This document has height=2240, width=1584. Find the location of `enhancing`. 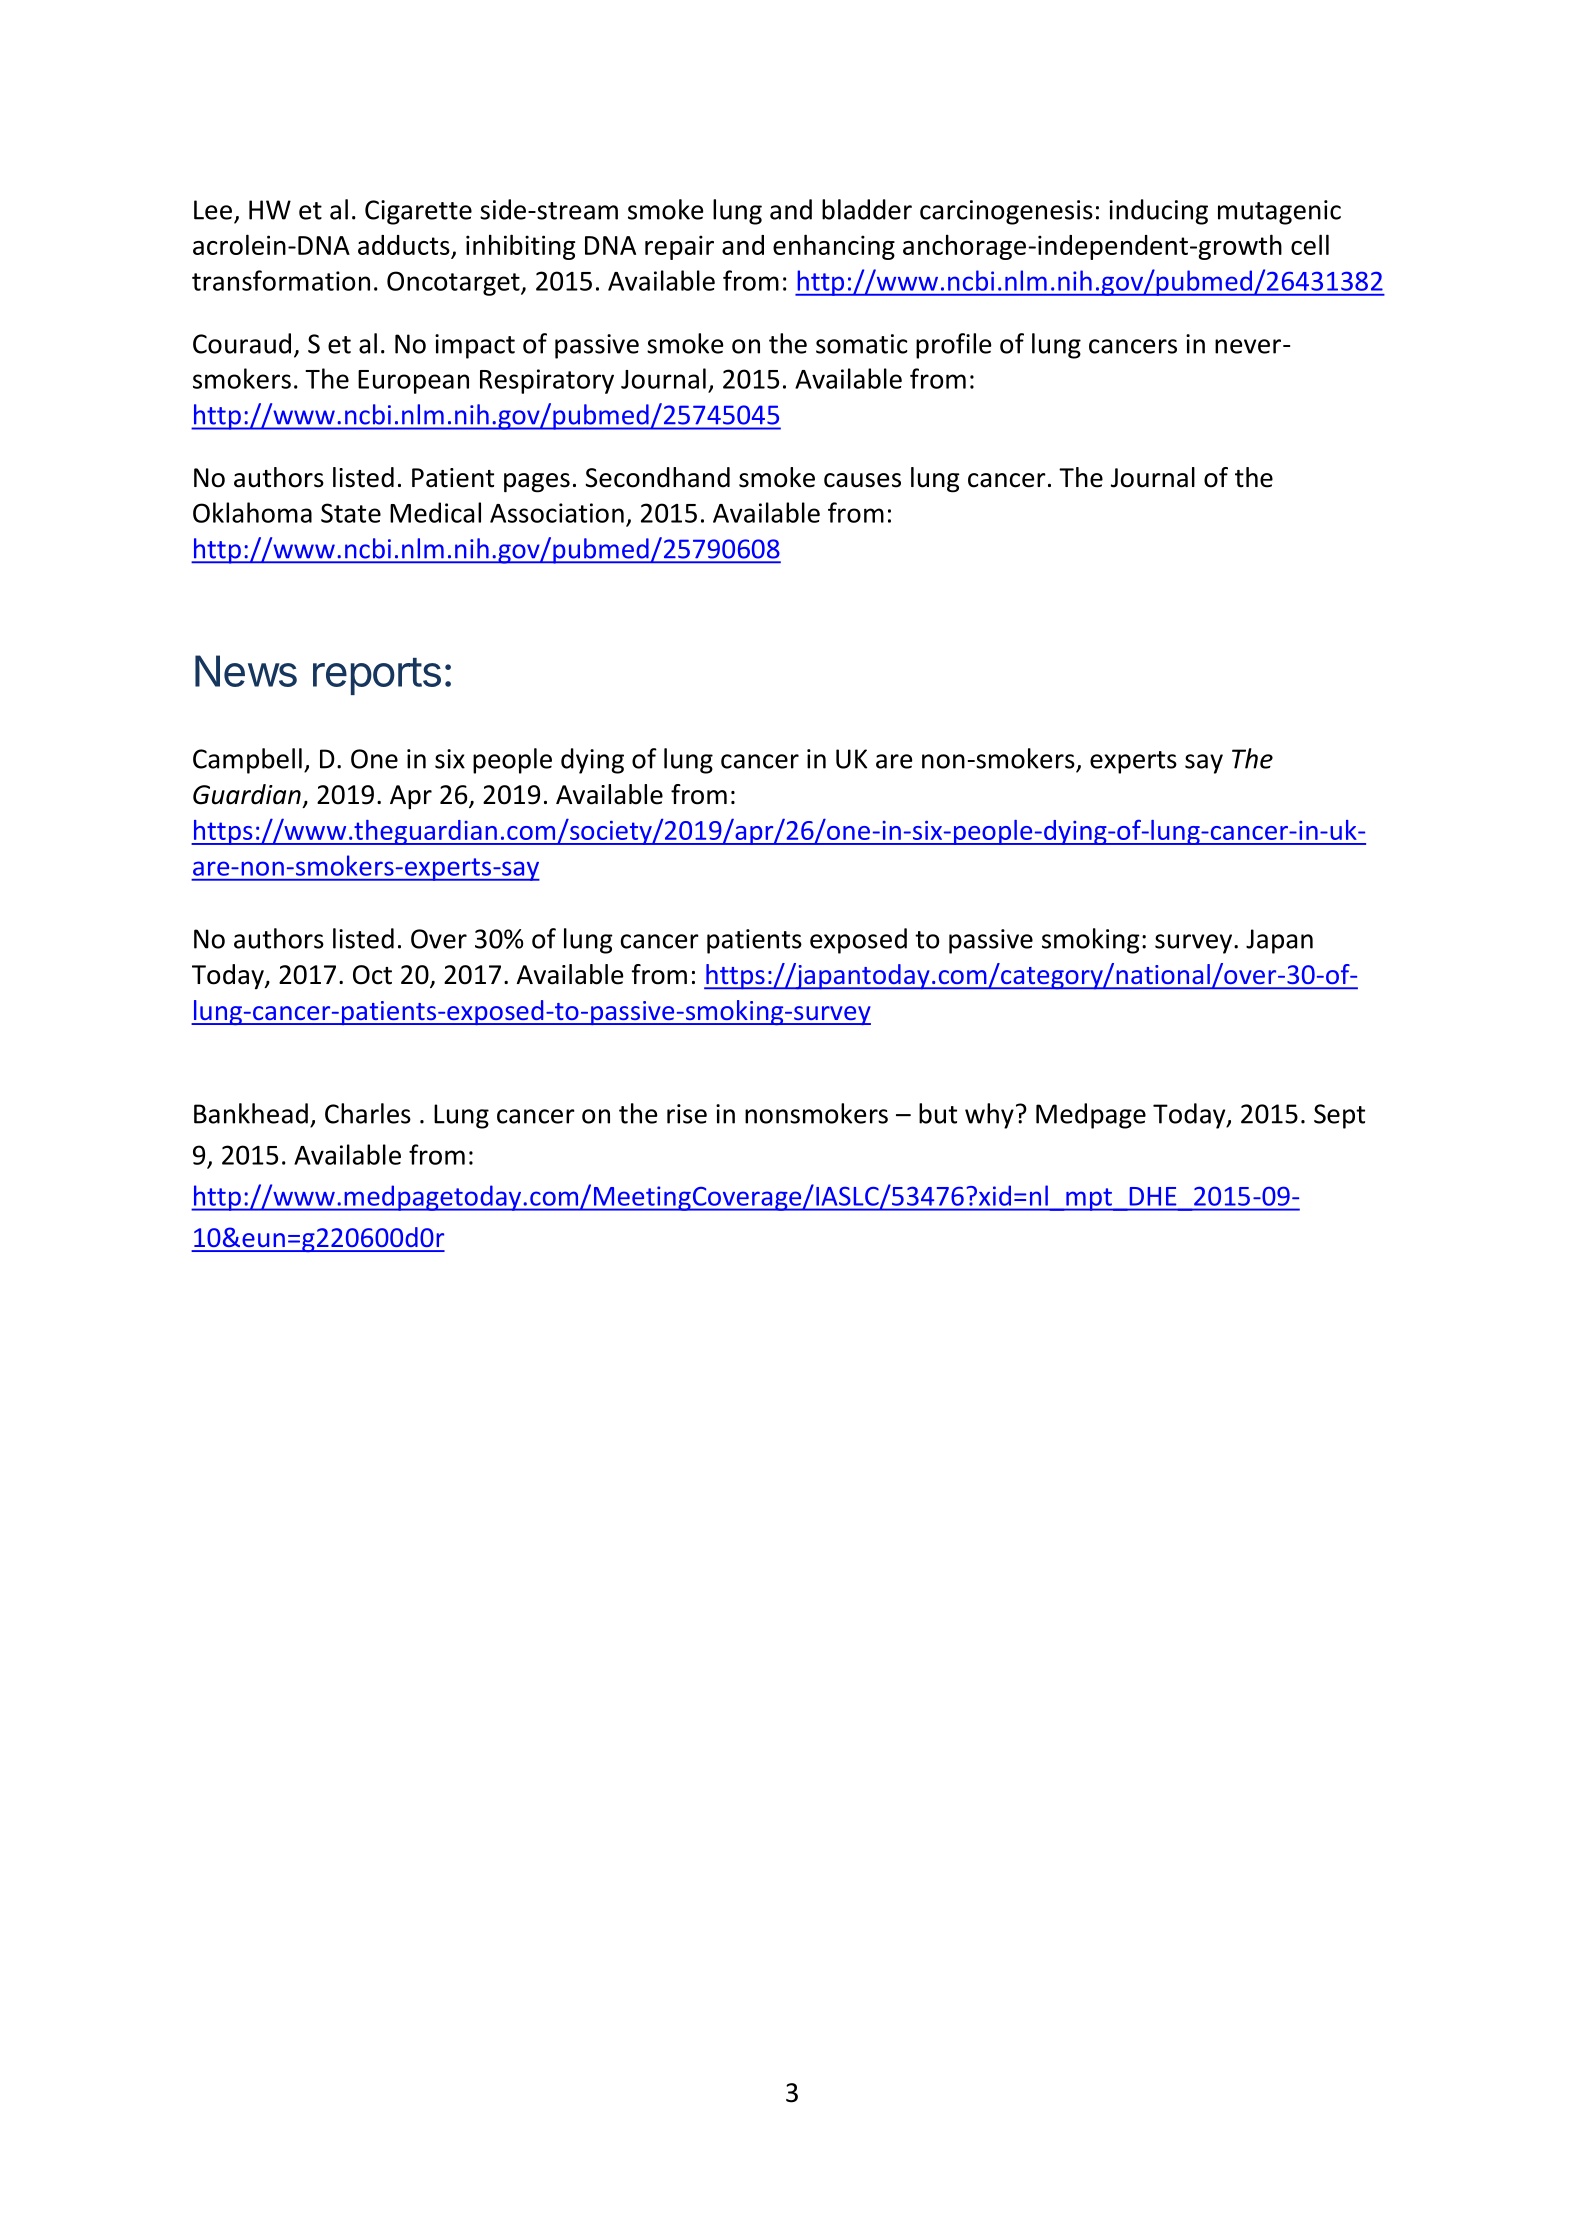

enhancing is located at coordinates (834, 247).
